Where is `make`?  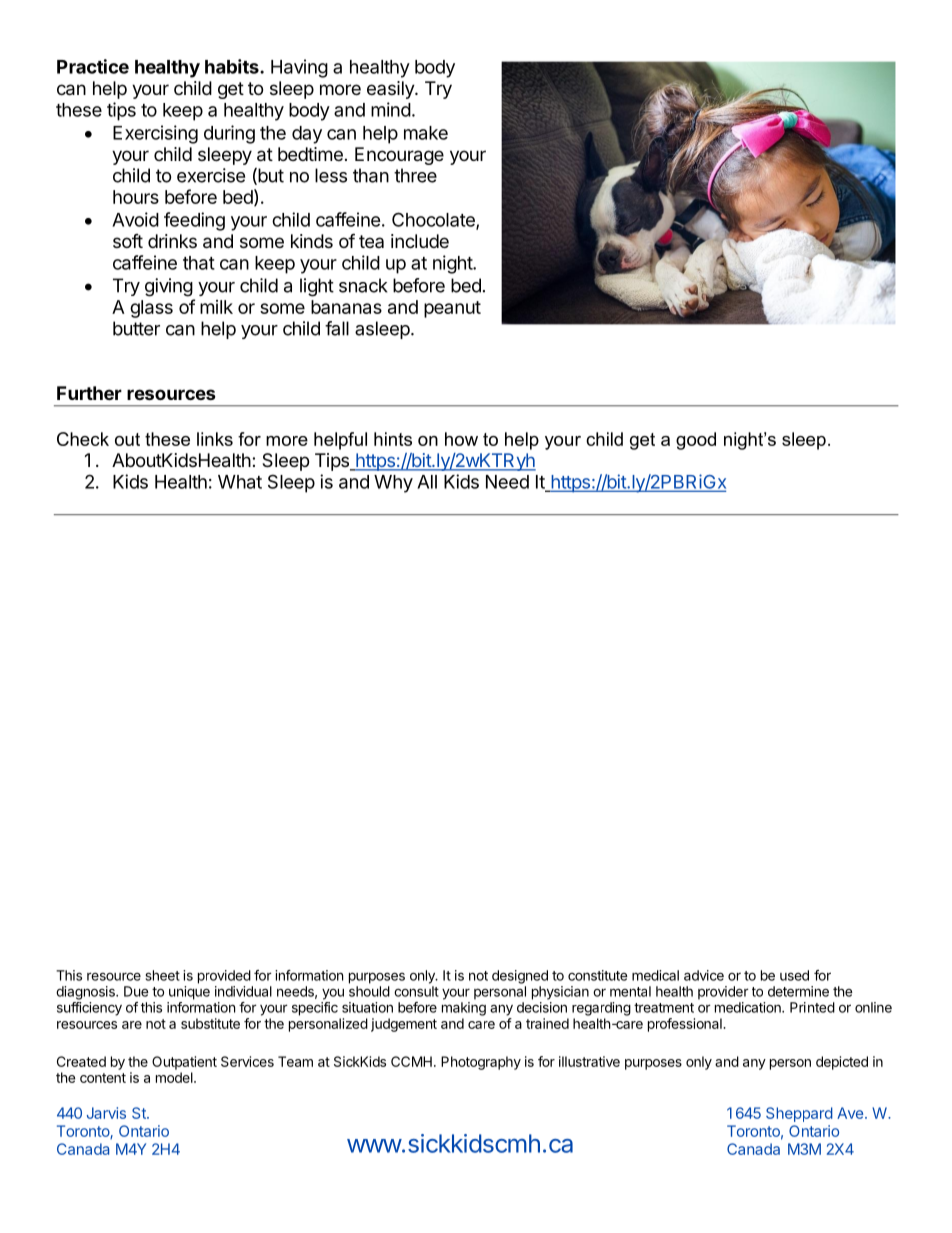
make is located at coordinates (426, 133).
